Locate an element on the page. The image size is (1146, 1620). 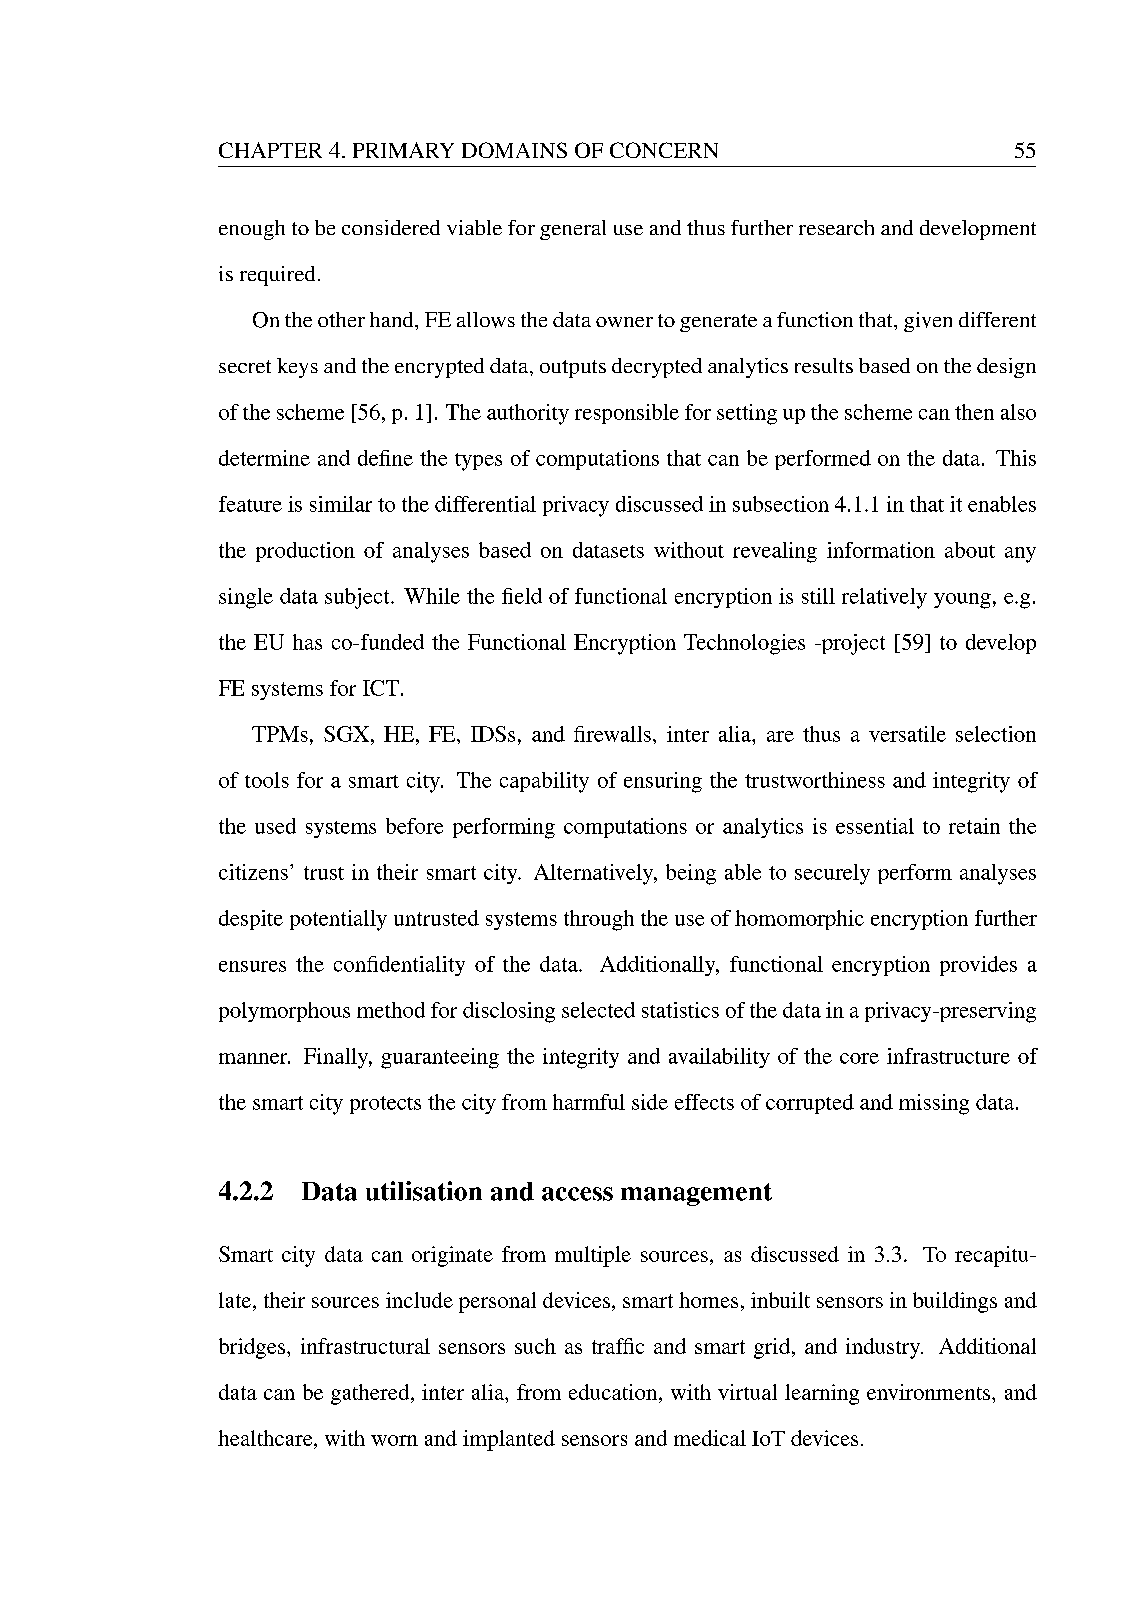
gathered is located at coordinates (371, 1394).
